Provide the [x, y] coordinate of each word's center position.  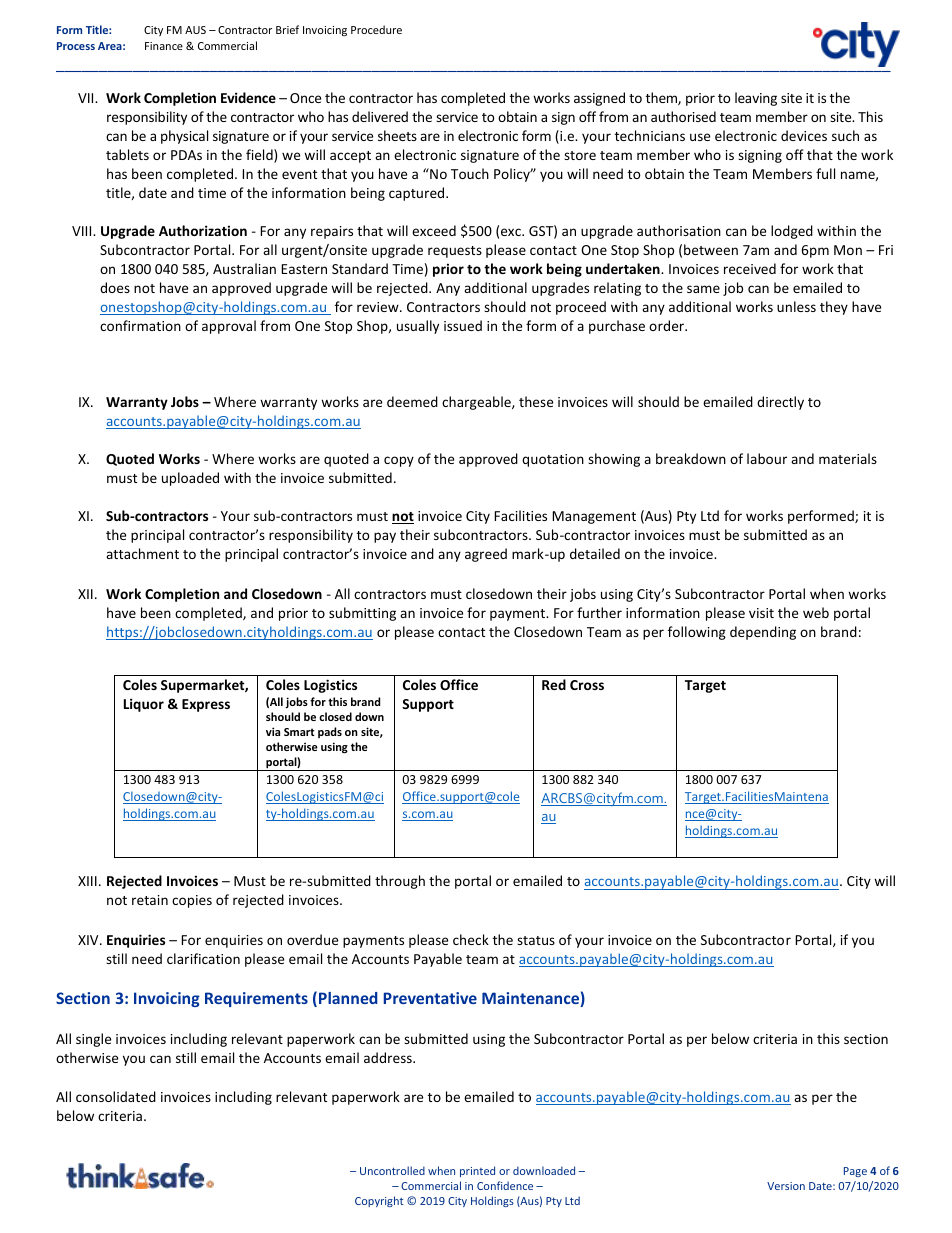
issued [463, 325]
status [536, 940]
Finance [164, 46]
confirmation [140, 325]
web [816, 612]
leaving [756, 99]
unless [796, 306]
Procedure [376, 29]
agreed [486, 555]
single [93, 1040]
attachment [142, 553]
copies [192, 901]
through [400, 882]
